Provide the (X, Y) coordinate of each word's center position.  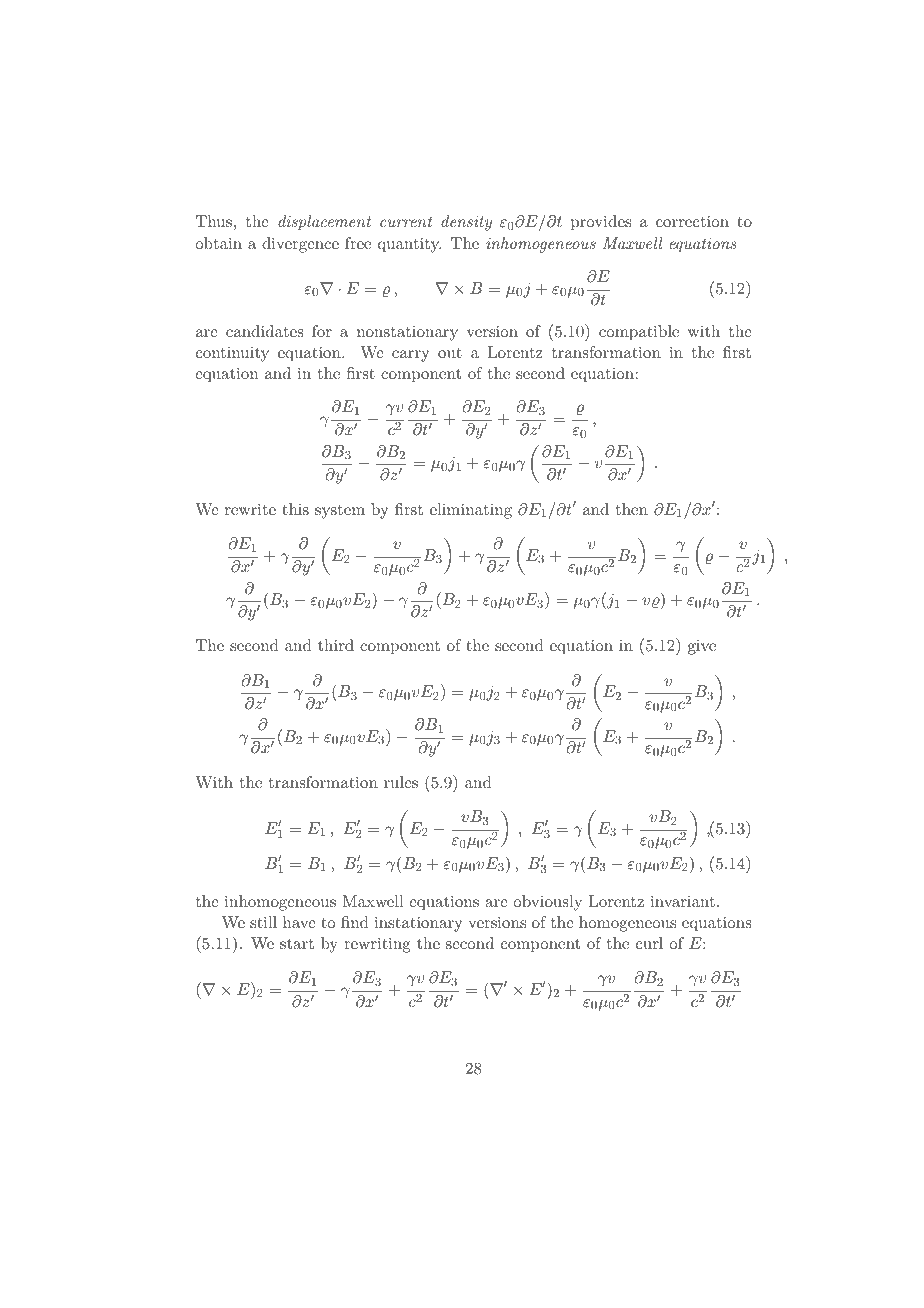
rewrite (250, 509)
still (263, 922)
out (450, 353)
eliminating (471, 511)
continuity (232, 354)
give (702, 647)
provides (601, 223)
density (466, 223)
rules (401, 782)
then (632, 509)
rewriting (377, 945)
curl (649, 943)
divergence (300, 245)
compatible (639, 333)
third (336, 645)
